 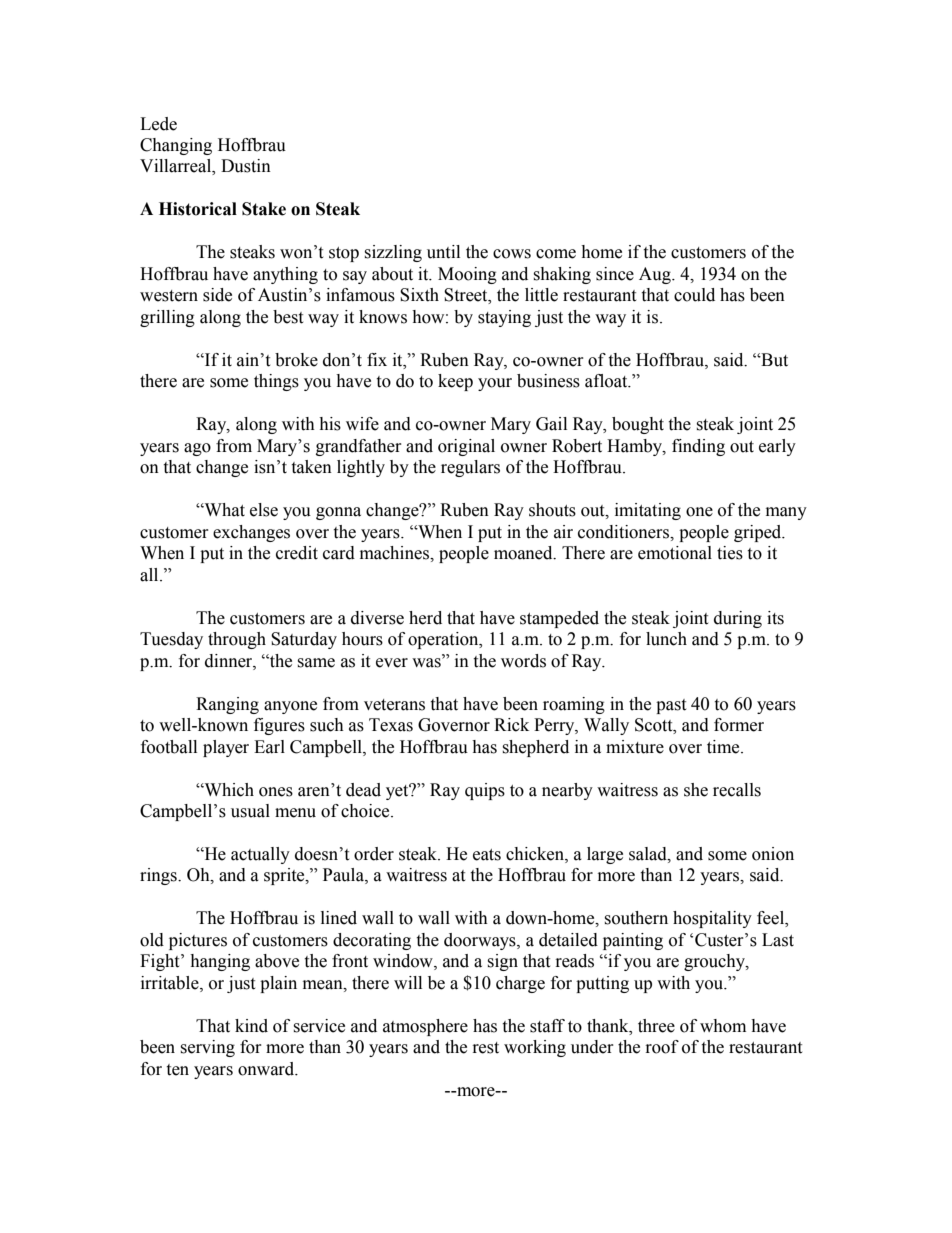 I want to click on quips, so click(x=485, y=791).
